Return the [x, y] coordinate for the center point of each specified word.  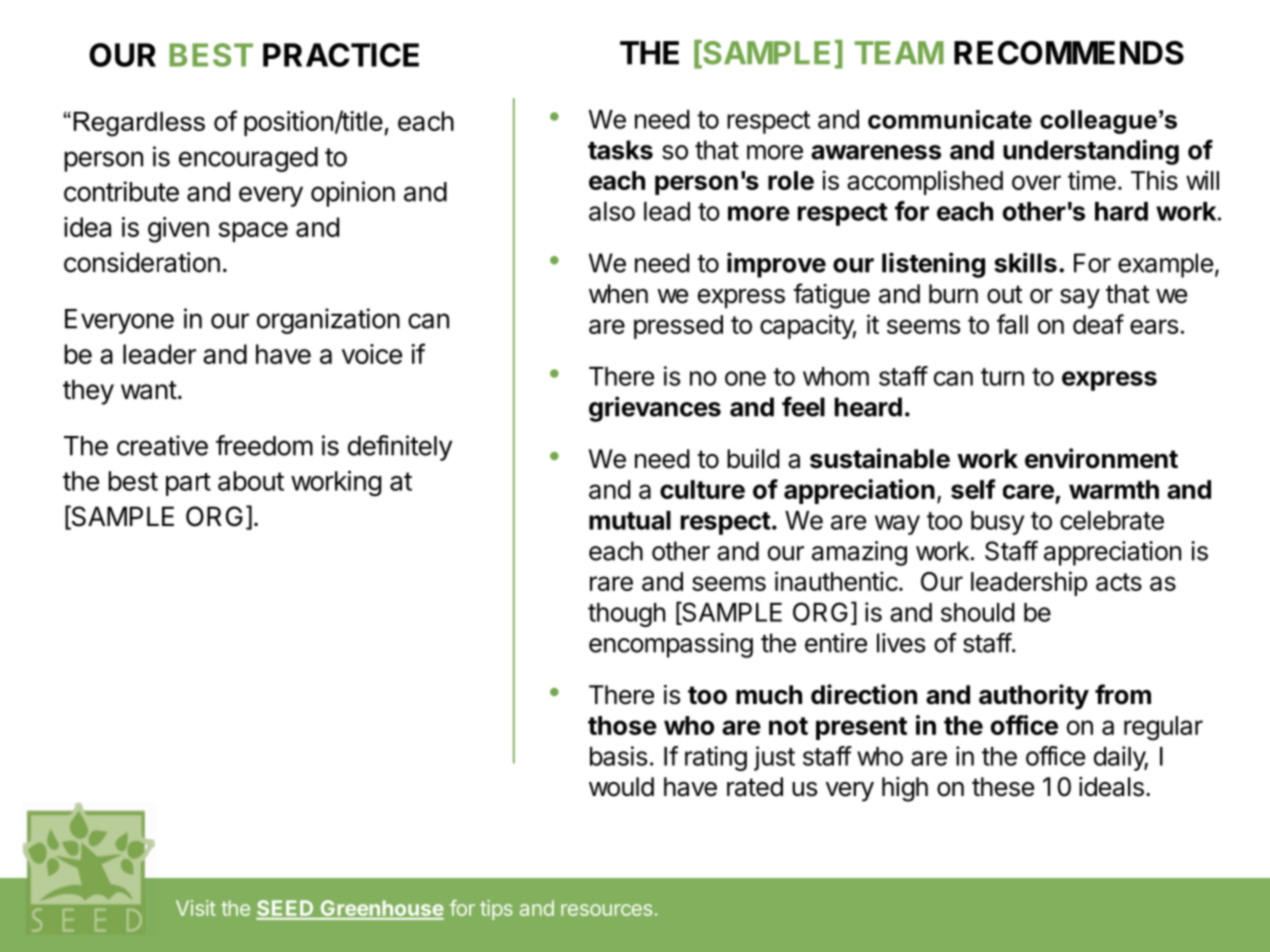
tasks [620, 150]
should [978, 612]
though [626, 615]
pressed [678, 327]
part [188, 484]
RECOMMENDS [1069, 53]
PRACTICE [341, 55]
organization [328, 321]
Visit [196, 908]
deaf [1098, 324]
